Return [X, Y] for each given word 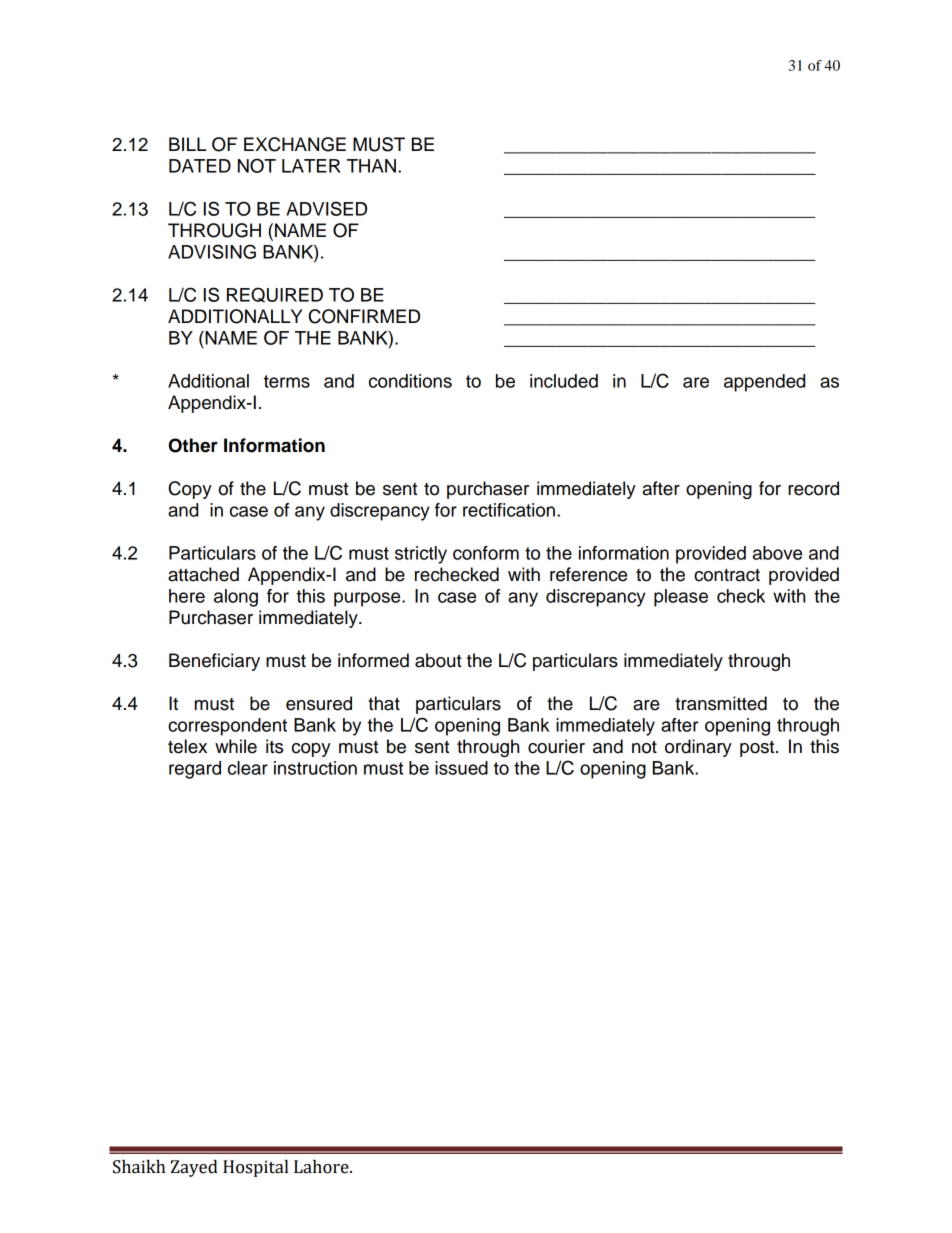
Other [193, 445]
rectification [509, 510]
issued [461, 768]
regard [195, 770]
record [813, 488]
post [758, 749]
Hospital [255, 1168]
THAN [371, 166]
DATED [200, 166]
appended [764, 383]
